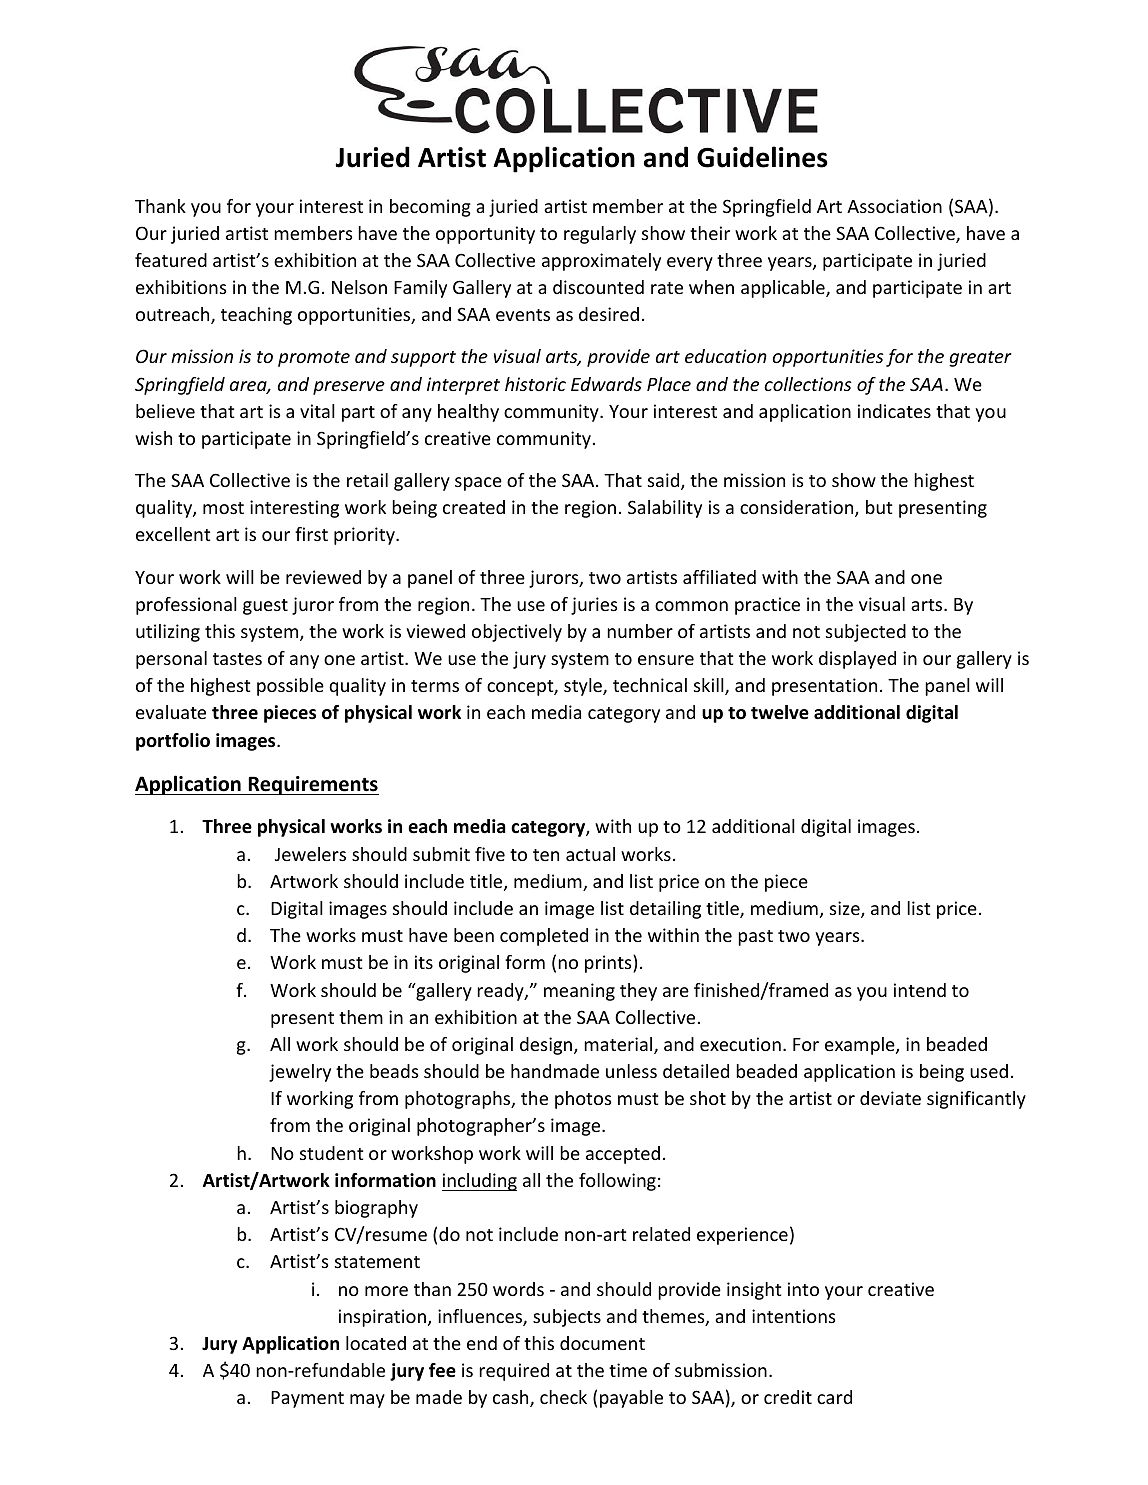 This page has width=1148, height=1485. Describe the element at coordinates (594, 606) in the page. I see `juries` at that location.
